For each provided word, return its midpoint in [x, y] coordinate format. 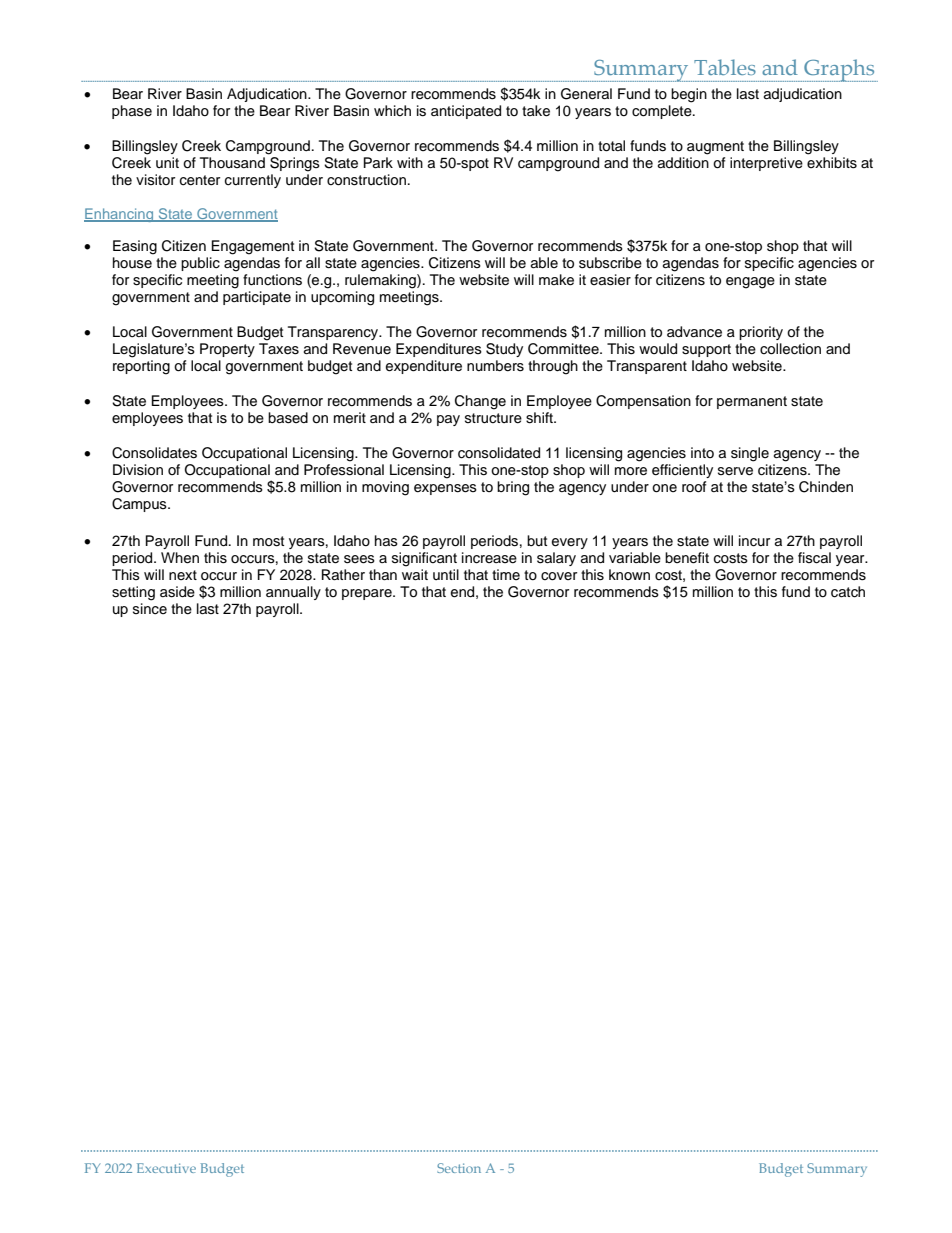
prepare [368, 594]
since [150, 609]
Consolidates [154, 453]
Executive [166, 1168]
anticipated [466, 112]
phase [132, 112]
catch [848, 592]
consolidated [499, 453]
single [750, 454]
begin [689, 95]
